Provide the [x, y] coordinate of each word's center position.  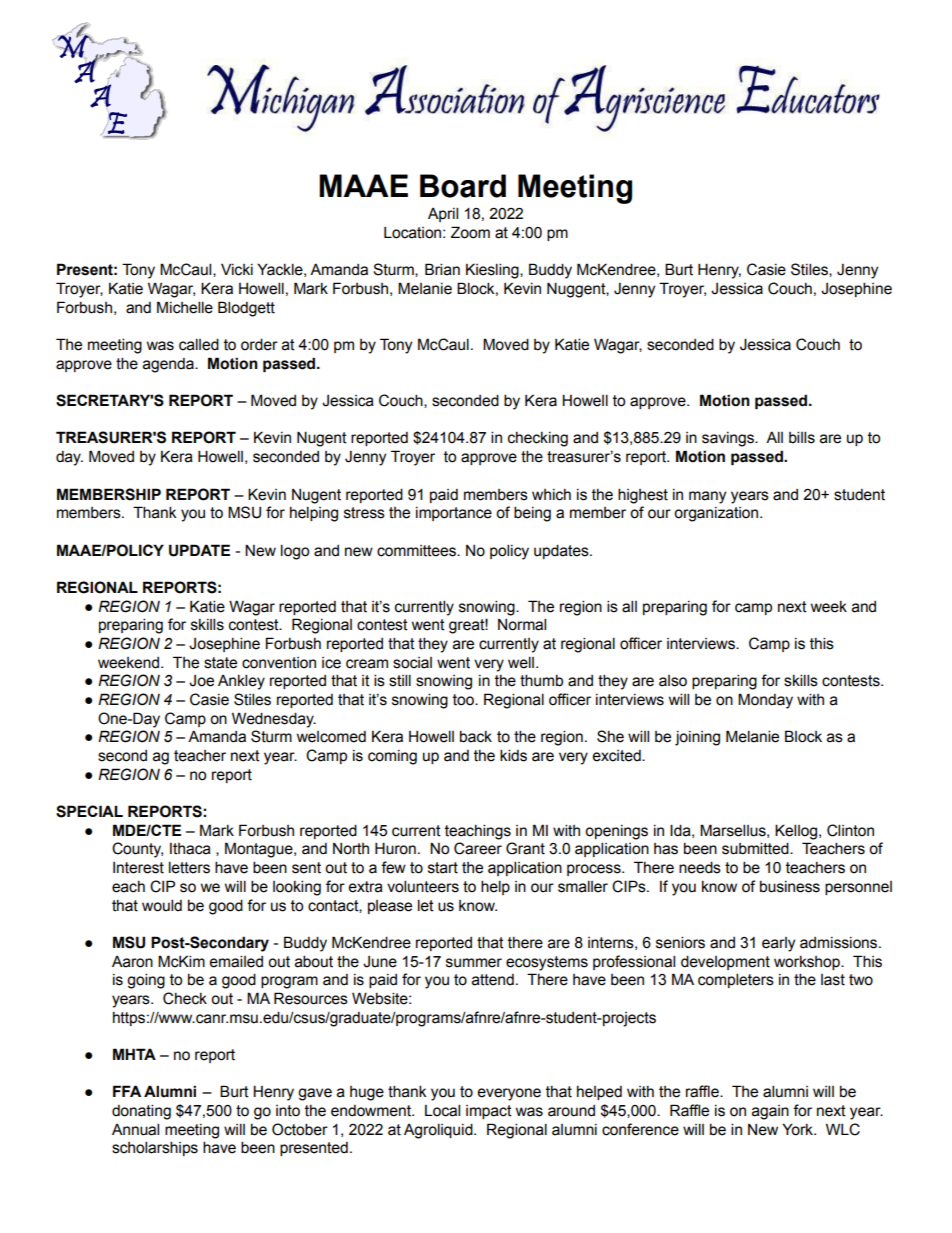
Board [463, 186]
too [464, 700]
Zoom [470, 232]
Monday [765, 701]
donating [141, 1112]
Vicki [237, 269]
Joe [201, 681]
